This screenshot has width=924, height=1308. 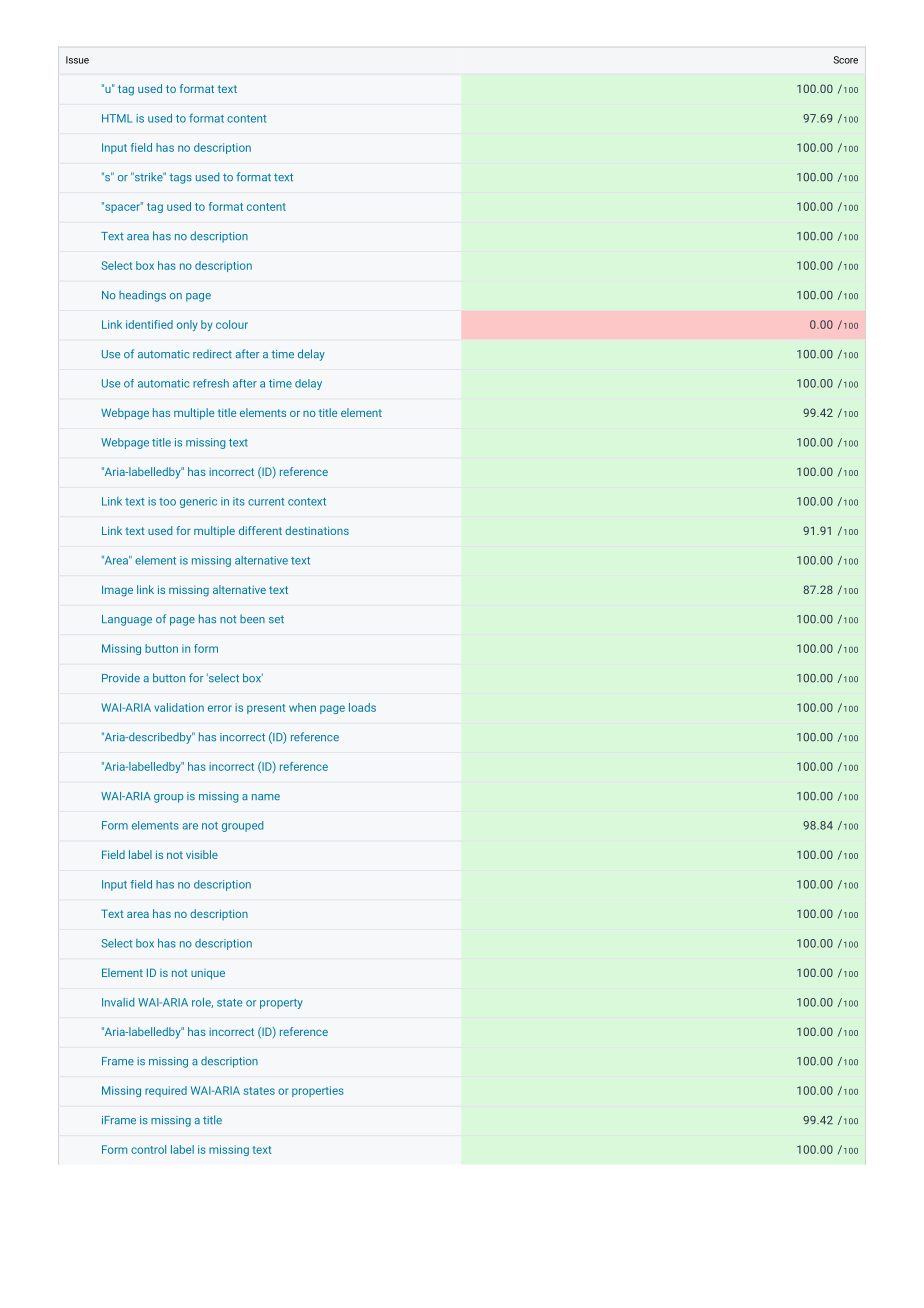 I want to click on required, so click(x=166, y=1091).
